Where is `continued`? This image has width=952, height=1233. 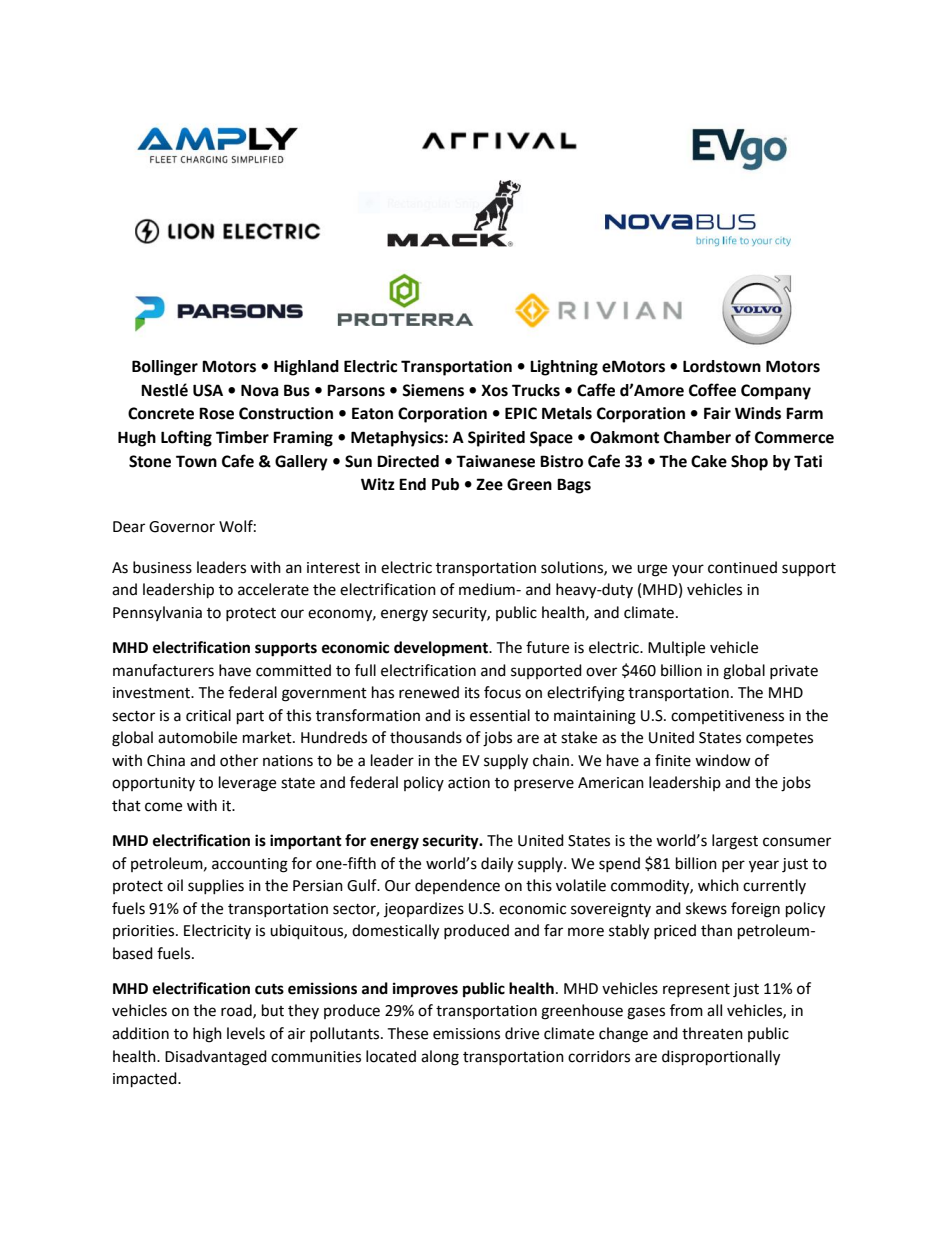
continued is located at coordinates (742, 567).
